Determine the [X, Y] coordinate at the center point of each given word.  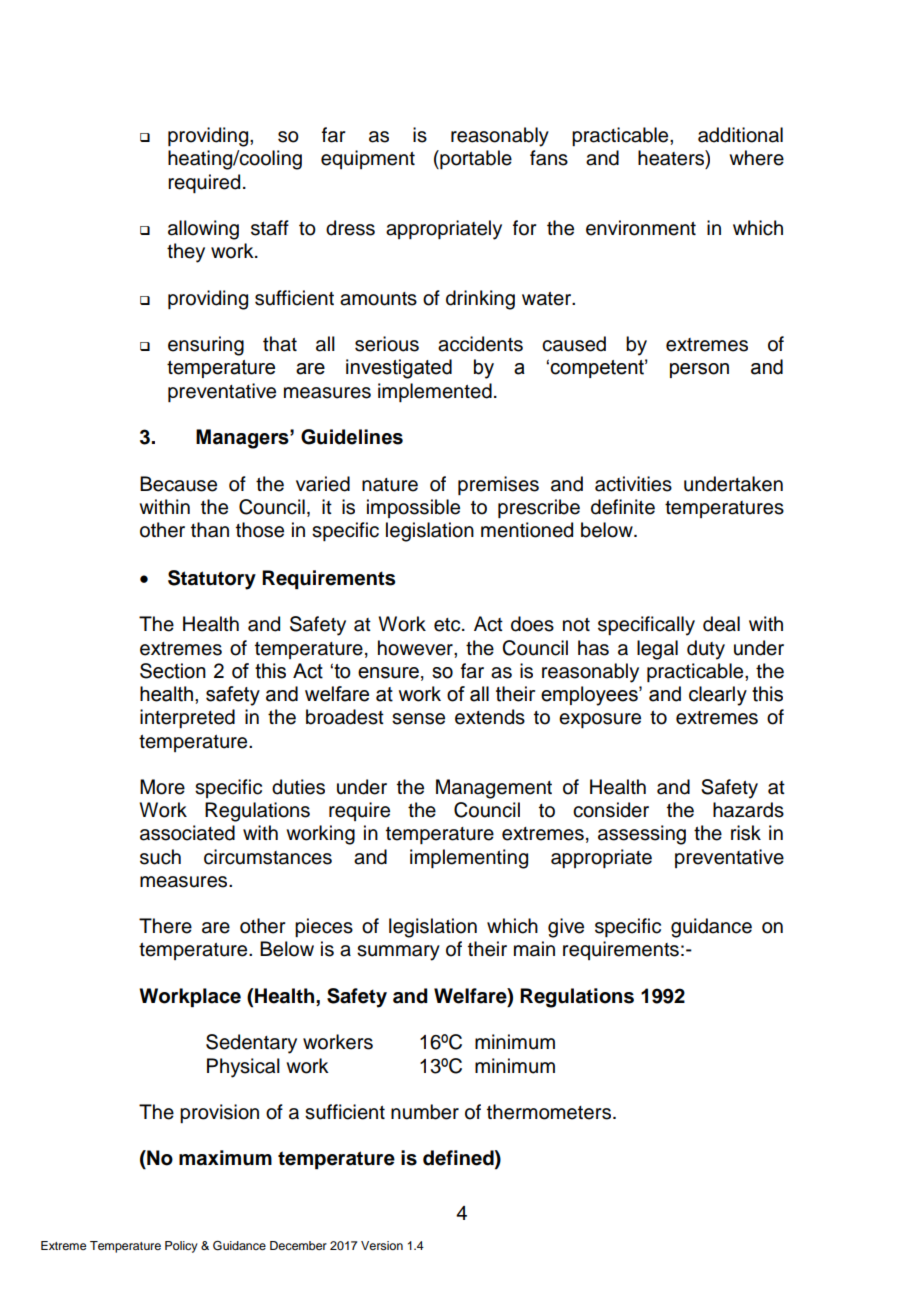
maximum [225, 1158]
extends [490, 717]
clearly [718, 696]
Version [382, 1245]
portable [475, 159]
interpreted [187, 718]
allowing [203, 230]
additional [740, 135]
